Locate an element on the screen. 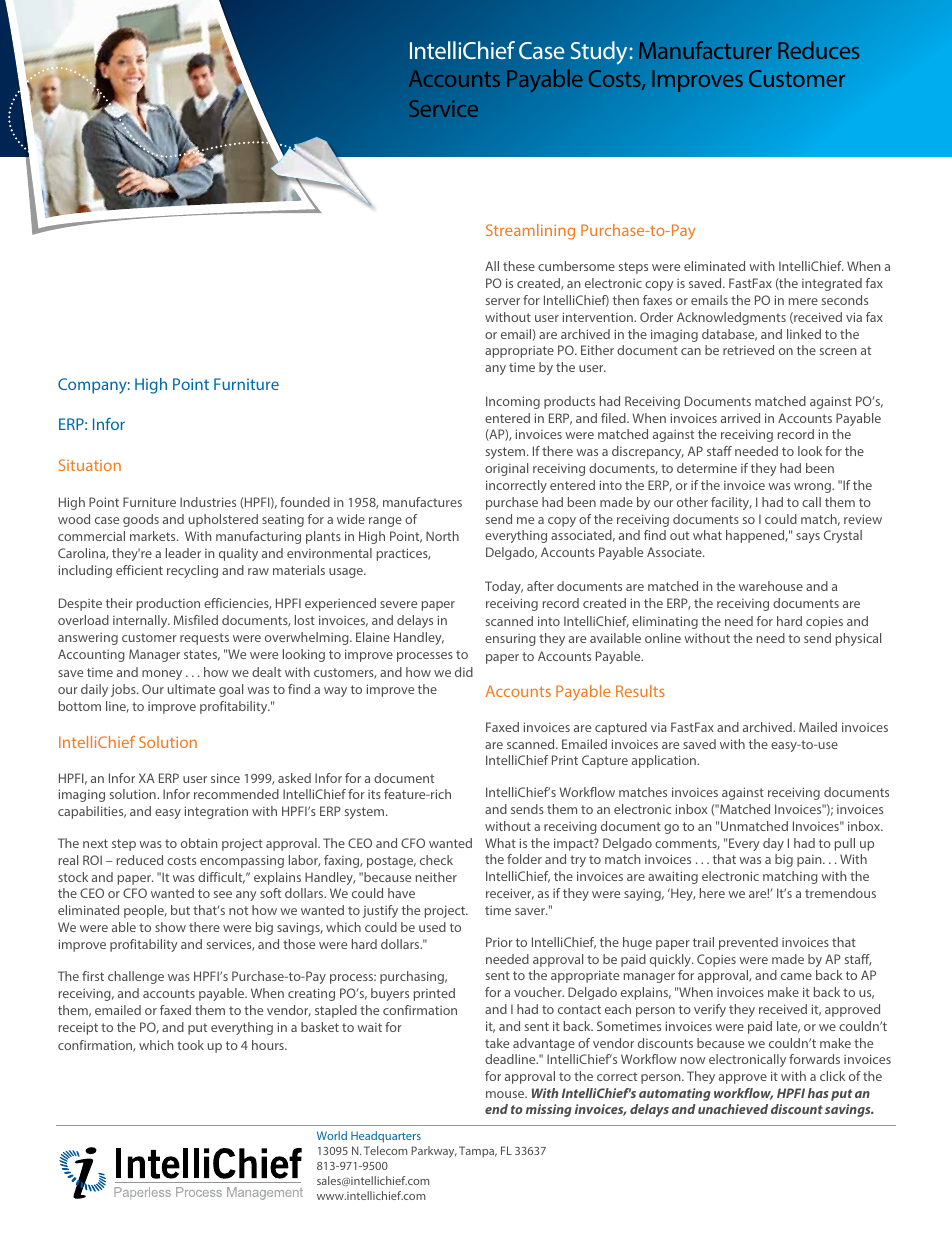 The width and height of the screenshot is (952, 1233). took is located at coordinates (190, 1045).
